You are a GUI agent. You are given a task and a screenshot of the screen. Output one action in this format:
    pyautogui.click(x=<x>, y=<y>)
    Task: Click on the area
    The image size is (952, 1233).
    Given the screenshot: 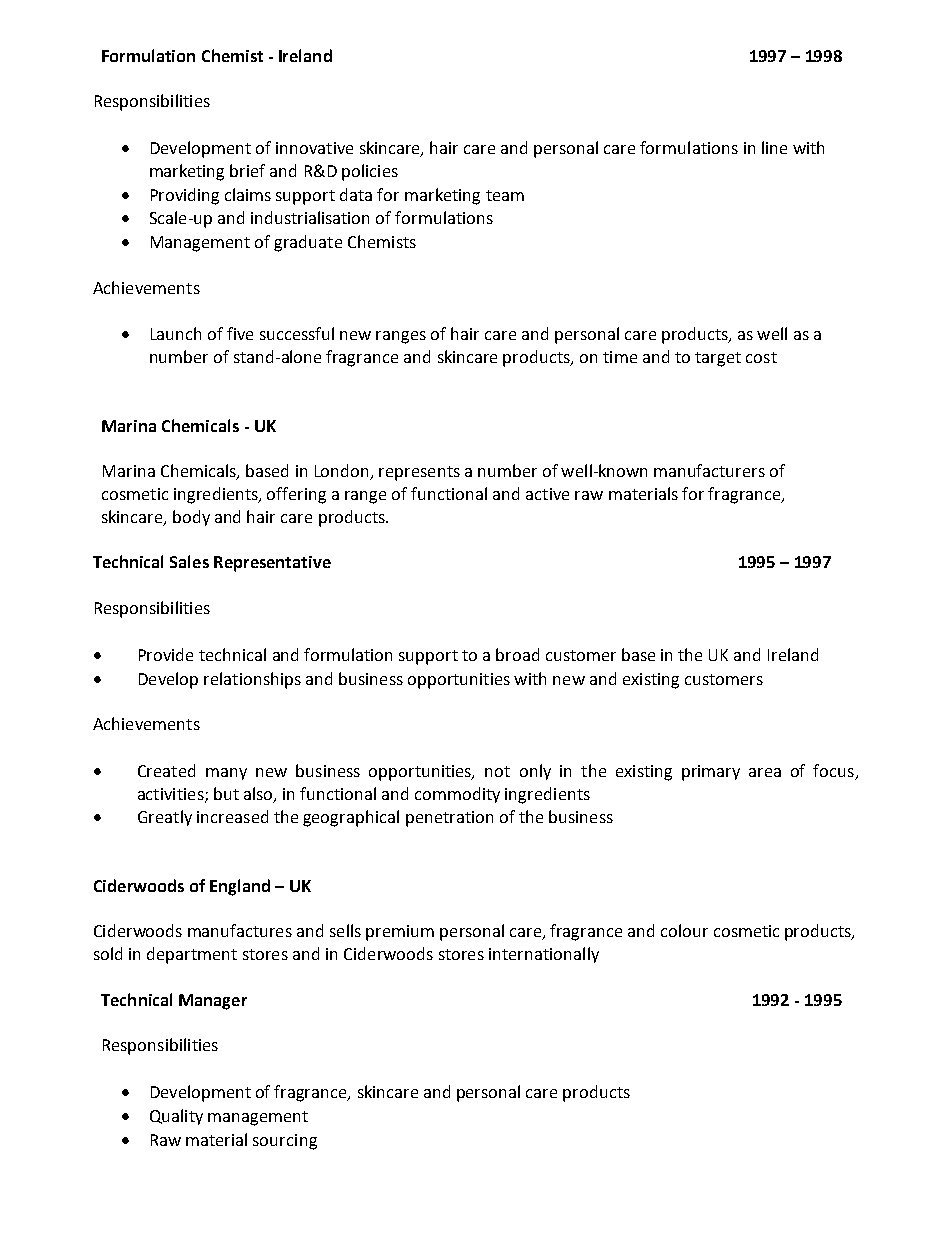 What is the action you would take?
    pyautogui.click(x=765, y=772)
